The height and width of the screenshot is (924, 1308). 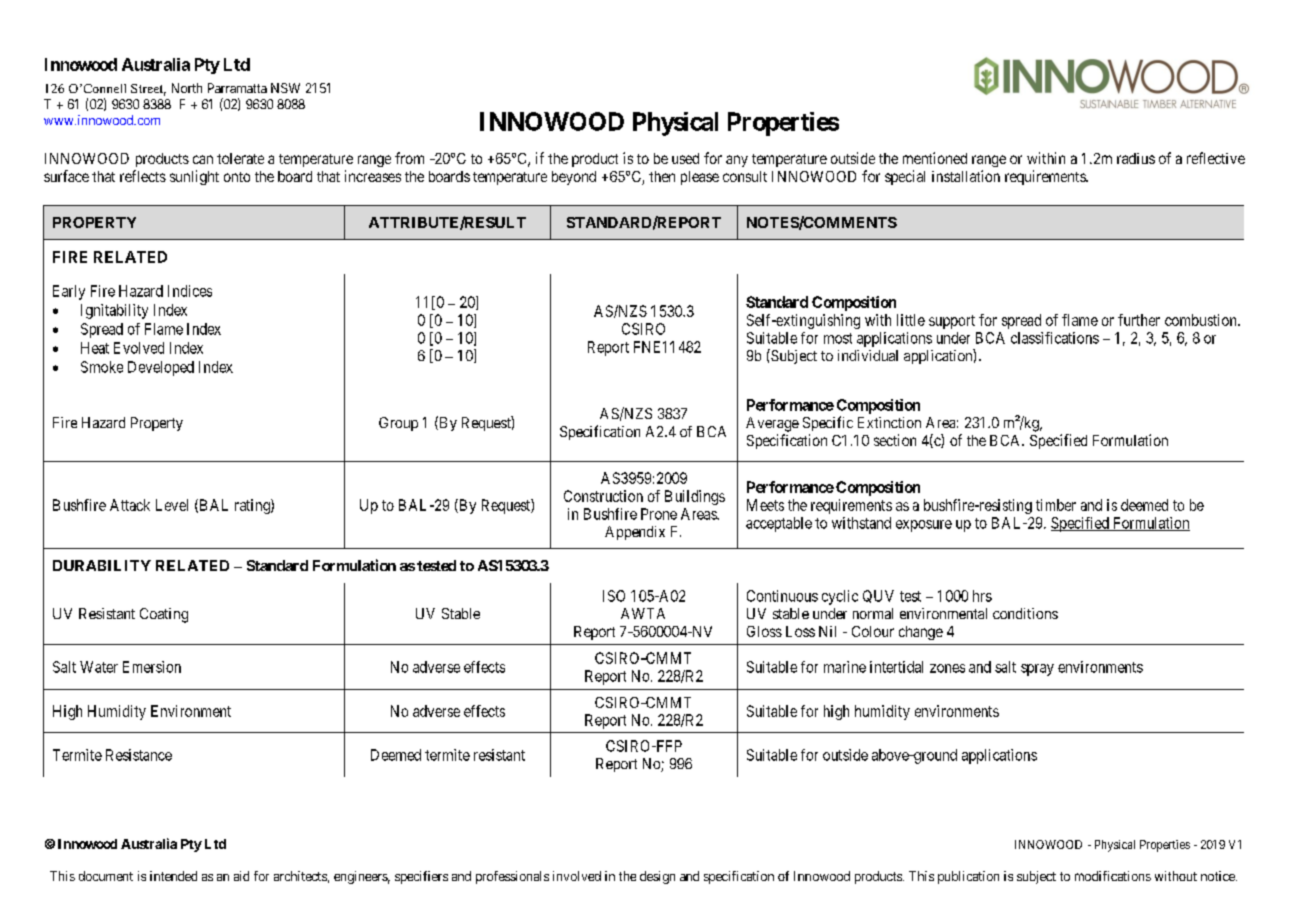 What do you see at coordinates (164, 615) in the screenshot?
I see `Coating` at bounding box center [164, 615].
